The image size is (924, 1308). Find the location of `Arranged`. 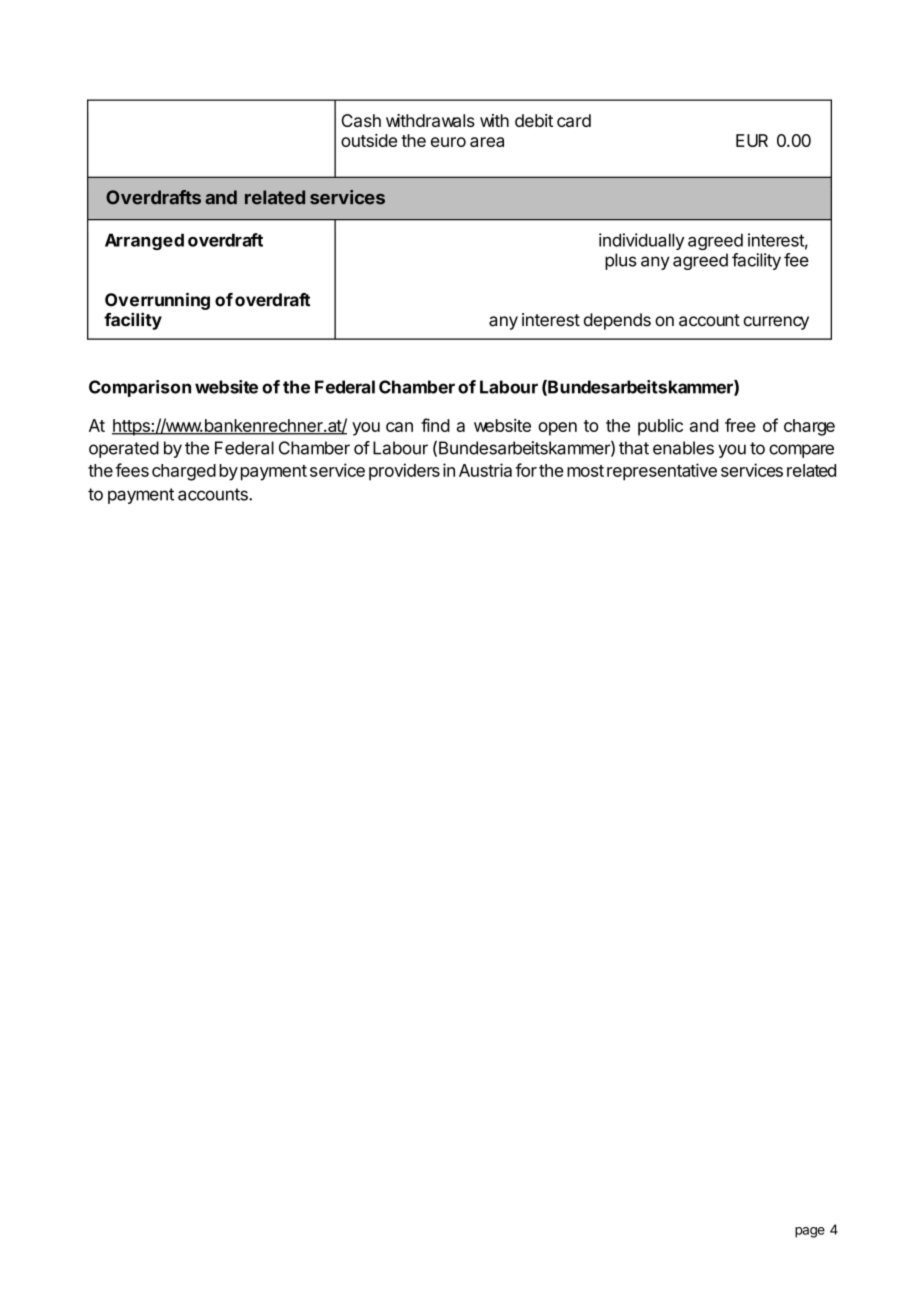

Arranged is located at coordinates (144, 241).
